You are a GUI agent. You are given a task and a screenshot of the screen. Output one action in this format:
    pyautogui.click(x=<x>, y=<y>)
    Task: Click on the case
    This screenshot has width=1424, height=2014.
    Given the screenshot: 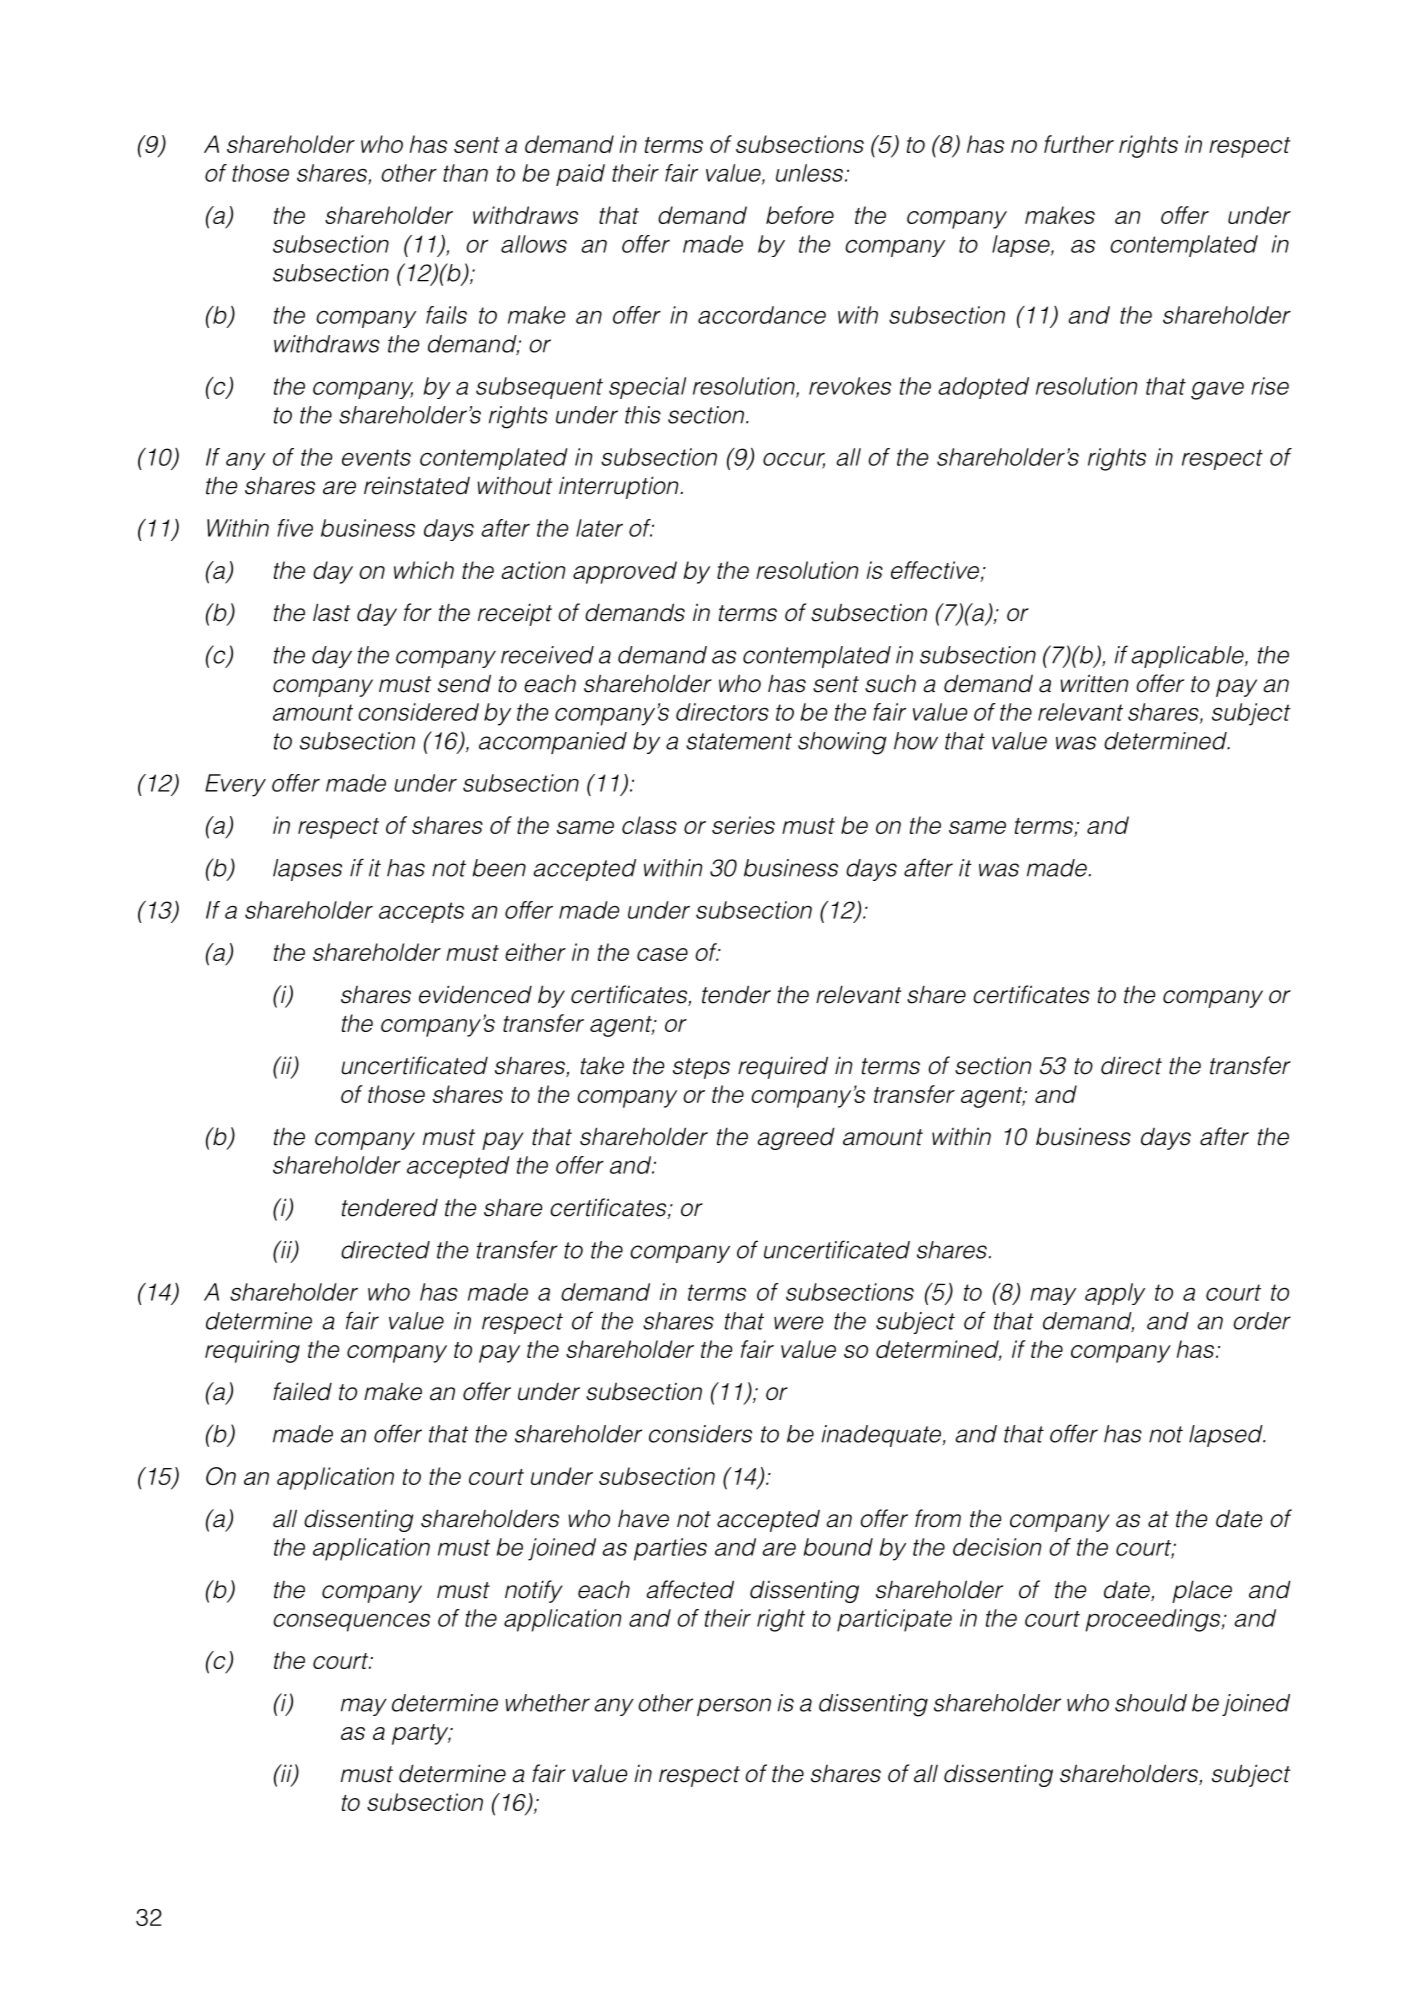 What is the action you would take?
    pyautogui.click(x=662, y=954)
